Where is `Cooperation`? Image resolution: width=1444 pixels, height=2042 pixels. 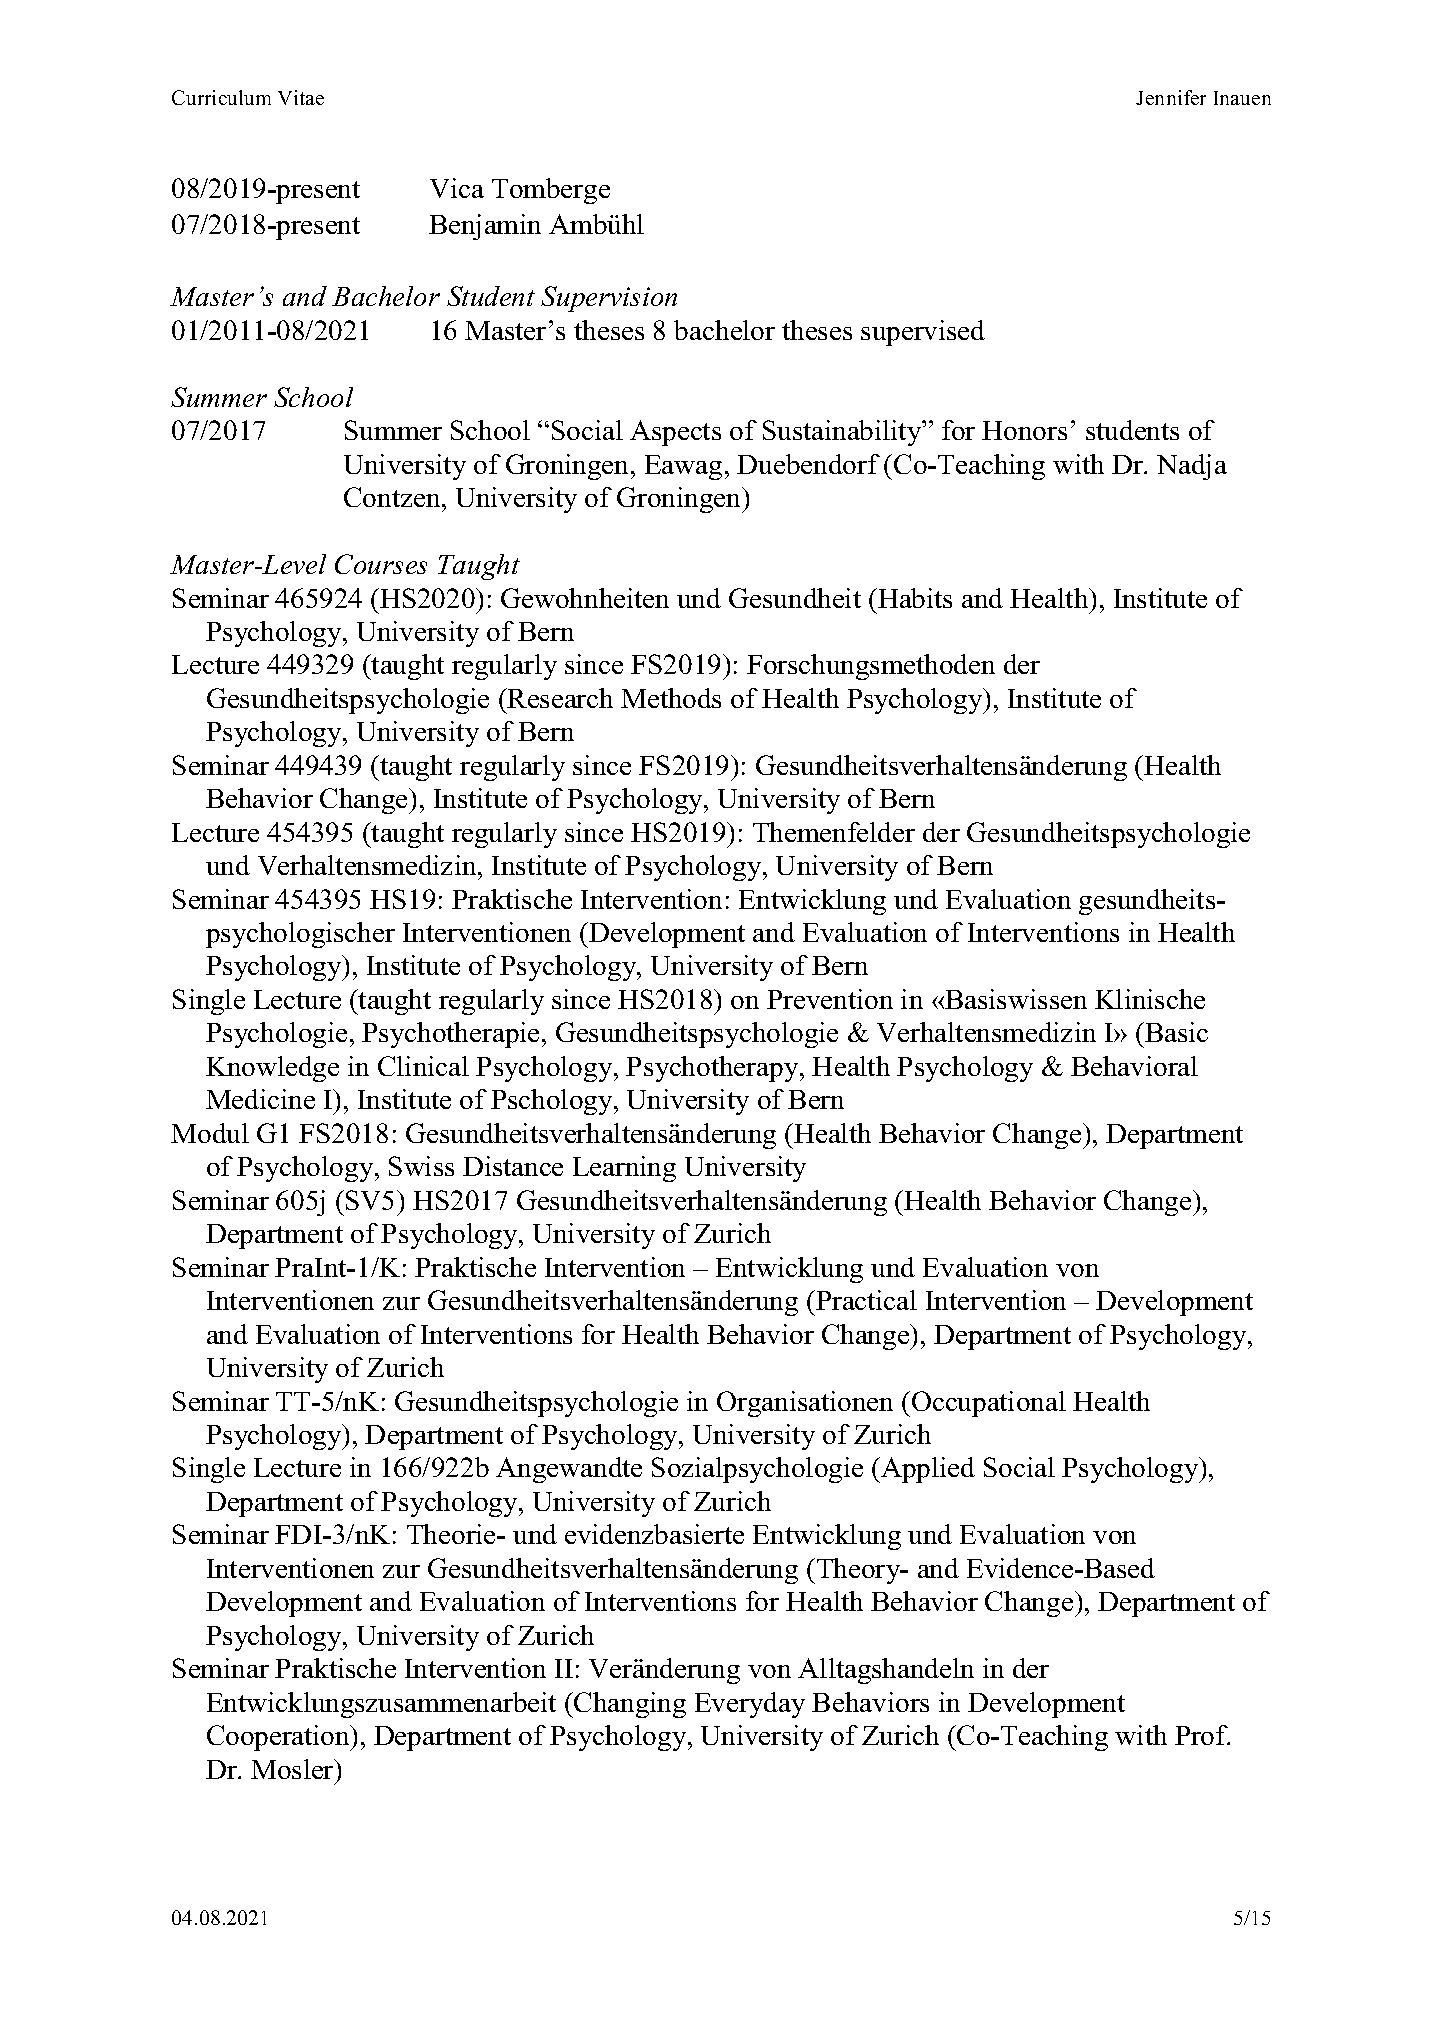 Cooperation is located at coordinates (279, 1738).
